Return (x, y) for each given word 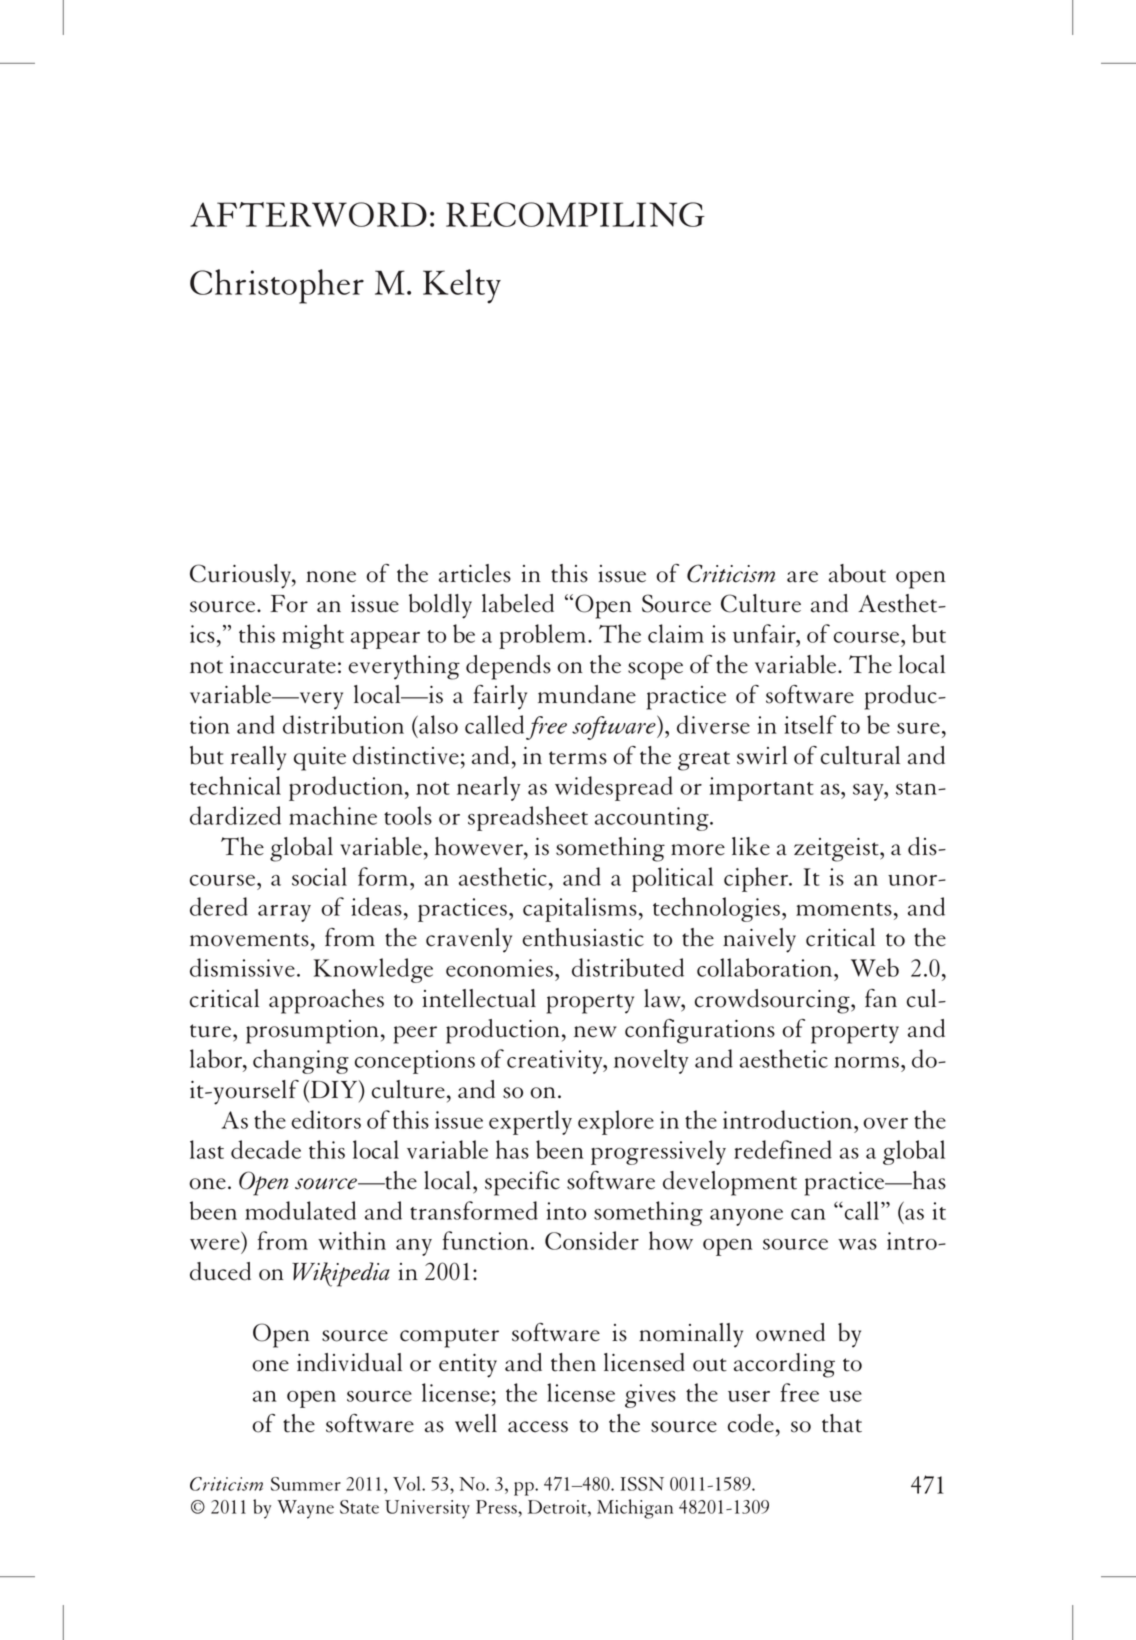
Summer (306, 1484)
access (538, 1427)
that (842, 1423)
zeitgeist (837, 850)
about (857, 573)
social (319, 876)
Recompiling (575, 214)
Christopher (277, 286)
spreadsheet (528, 818)
